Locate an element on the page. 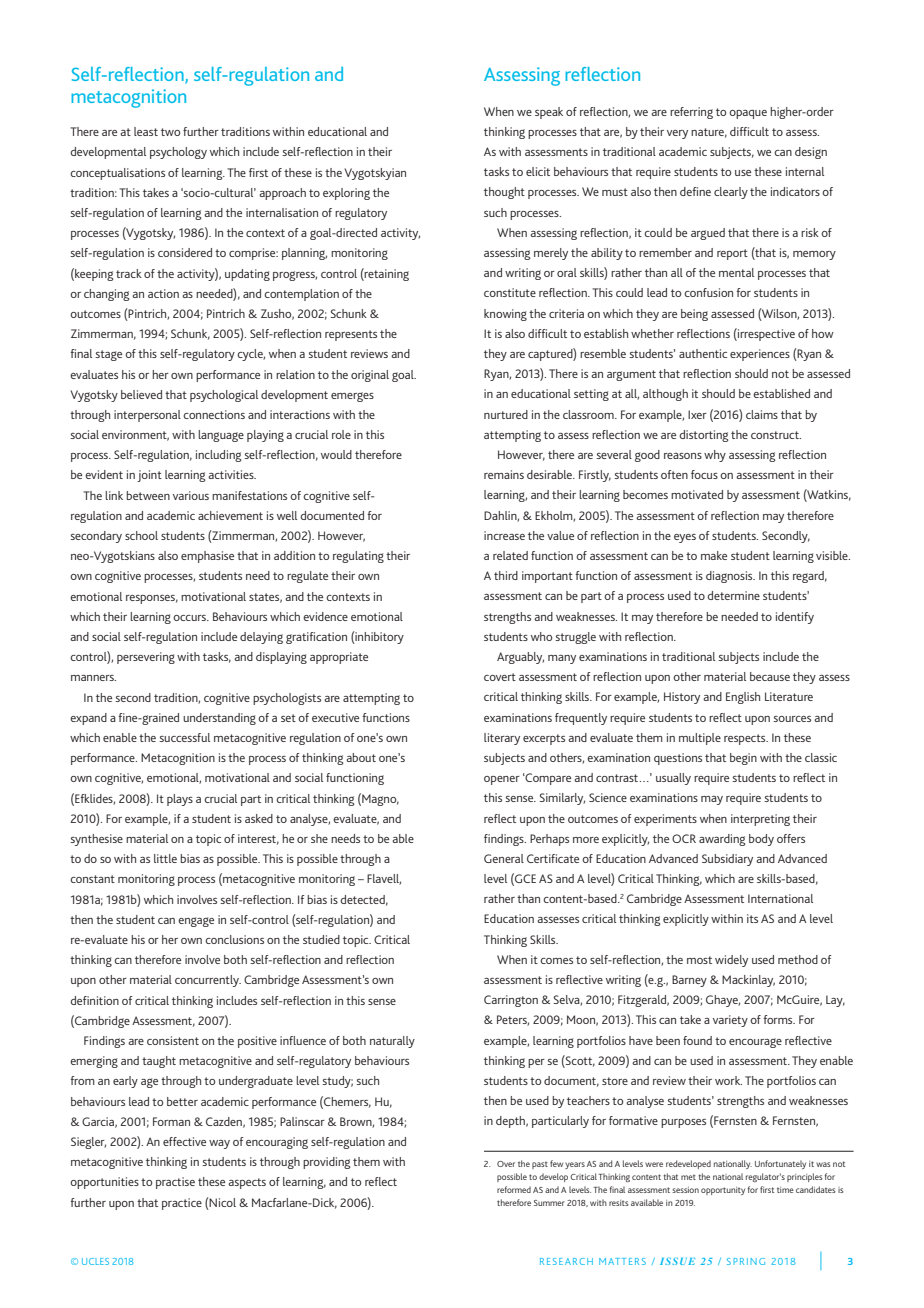 The image size is (924, 1308). reformed is located at coordinates (514, 1189).
